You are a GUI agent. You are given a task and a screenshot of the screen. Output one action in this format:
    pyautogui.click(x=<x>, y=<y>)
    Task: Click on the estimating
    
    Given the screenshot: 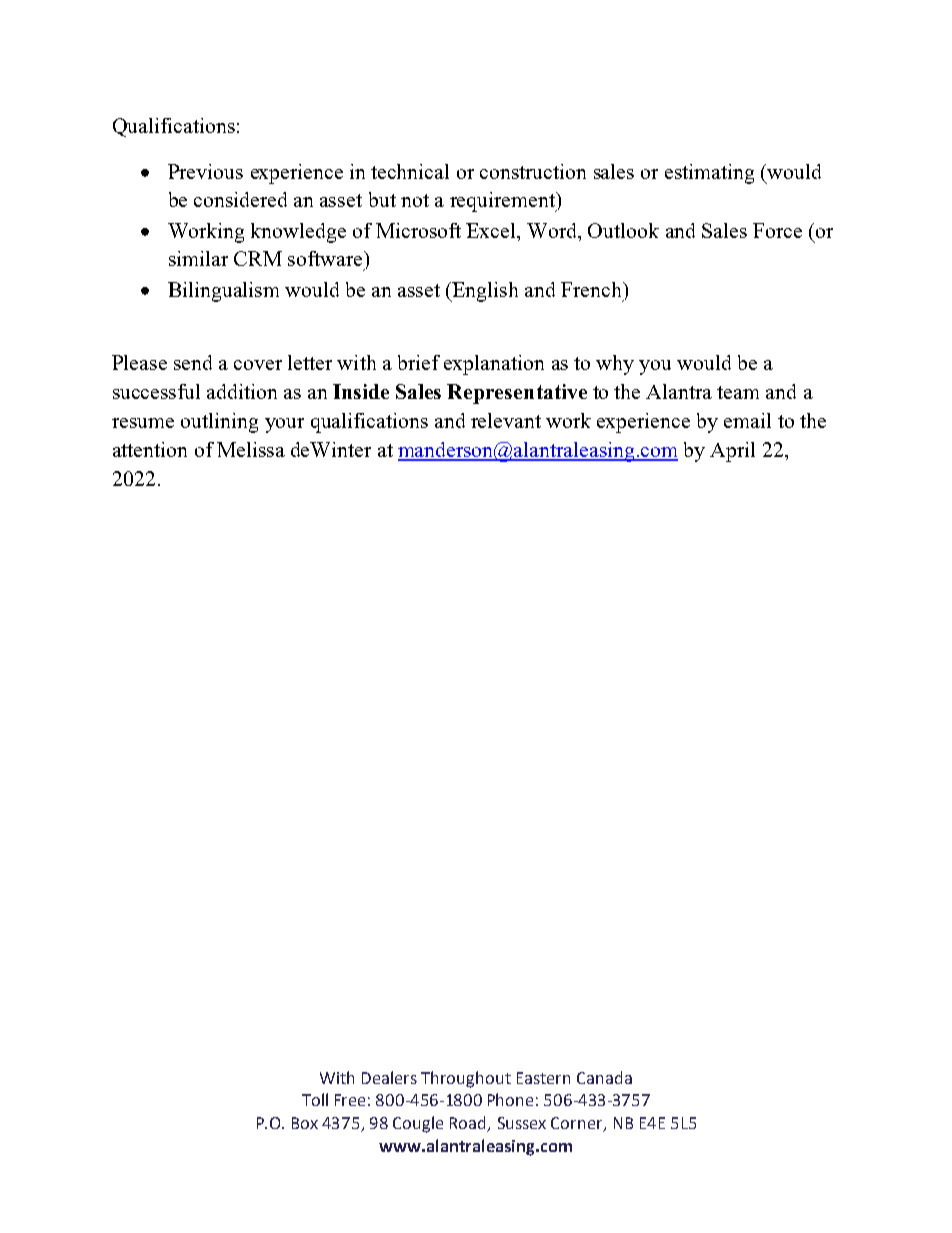 What is the action you would take?
    pyautogui.click(x=709, y=174)
